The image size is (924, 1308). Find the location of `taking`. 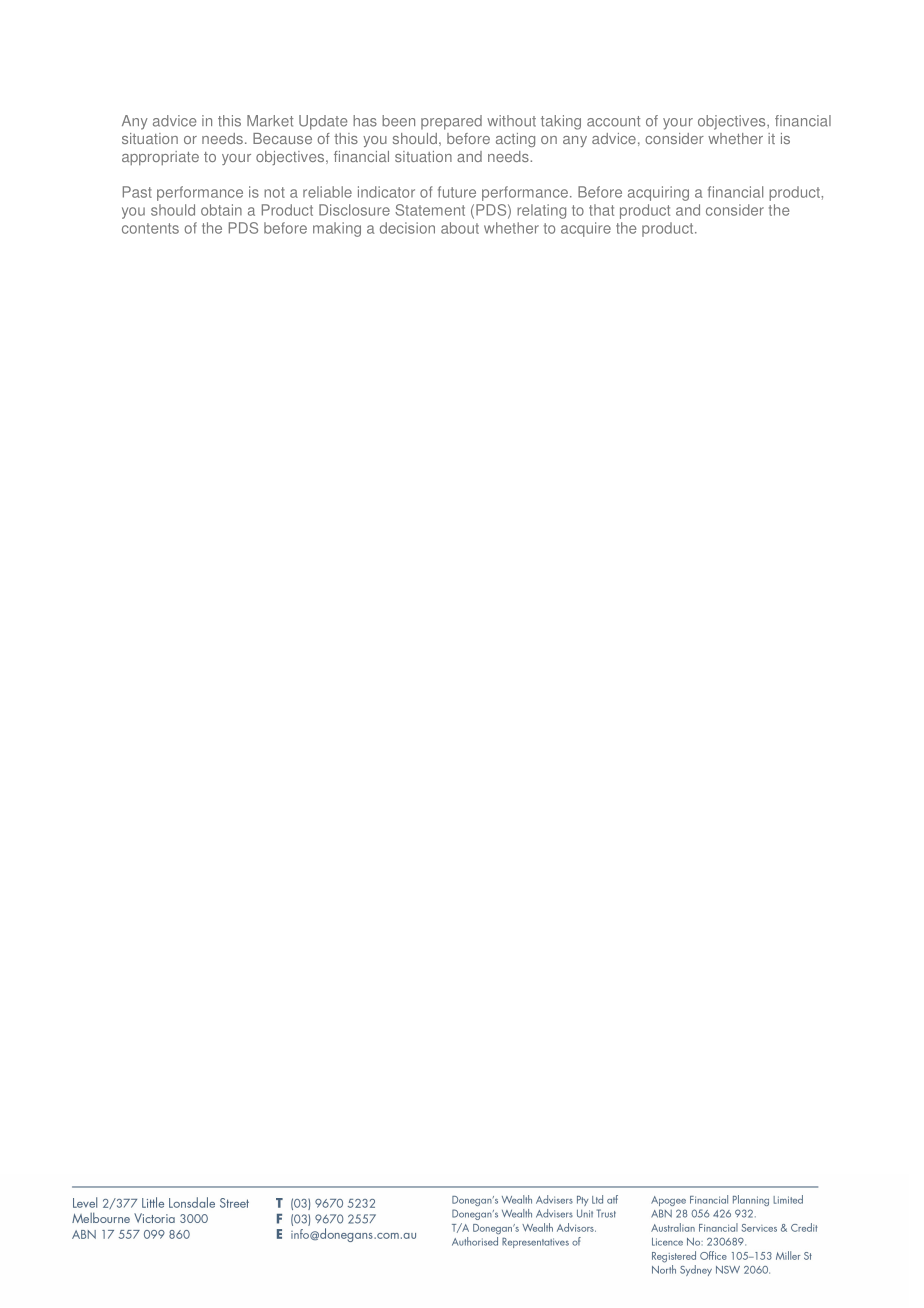

taking is located at coordinates (561, 122).
